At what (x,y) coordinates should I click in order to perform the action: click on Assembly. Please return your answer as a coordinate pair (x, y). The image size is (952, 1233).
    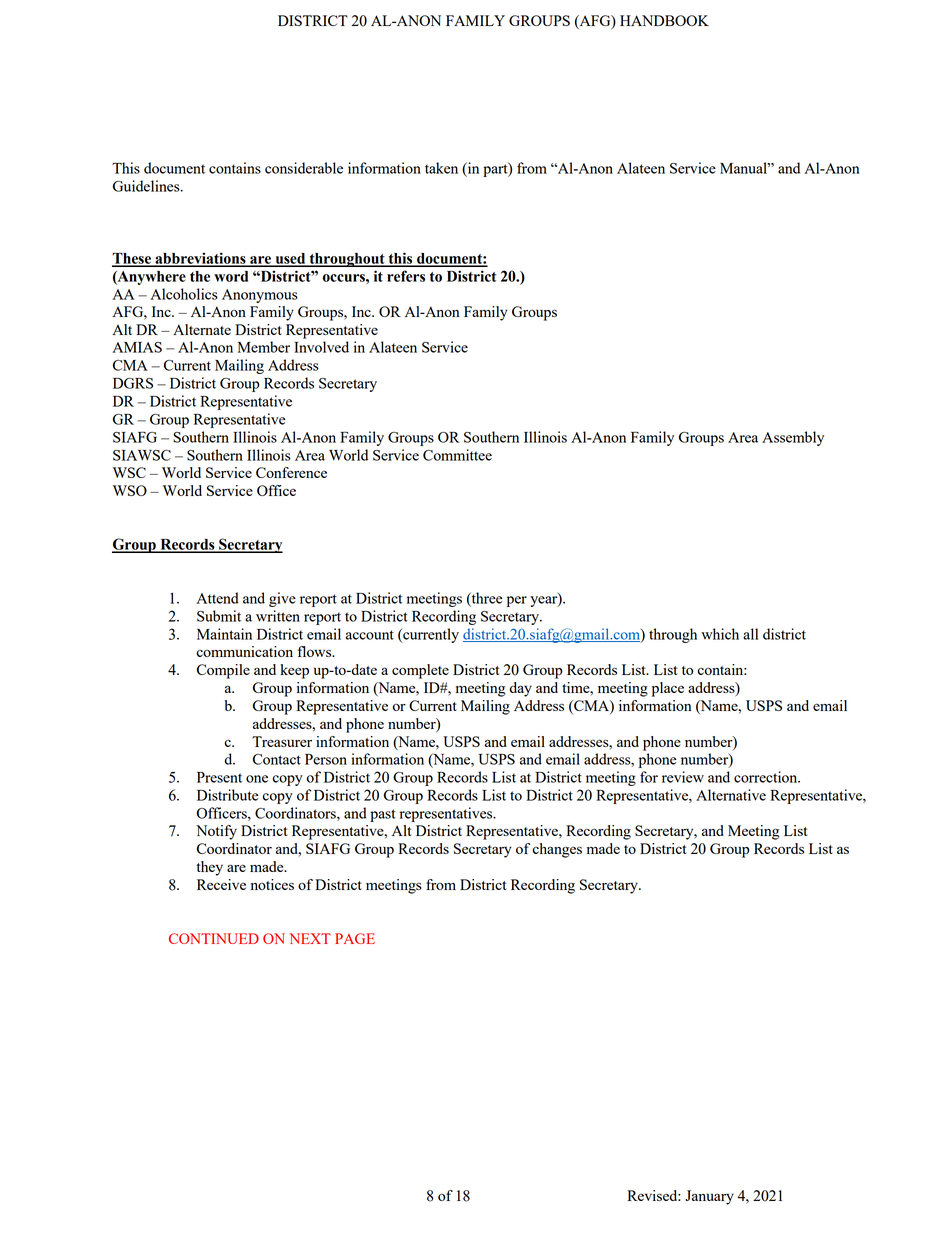
    Looking at the image, I should click on (793, 438).
